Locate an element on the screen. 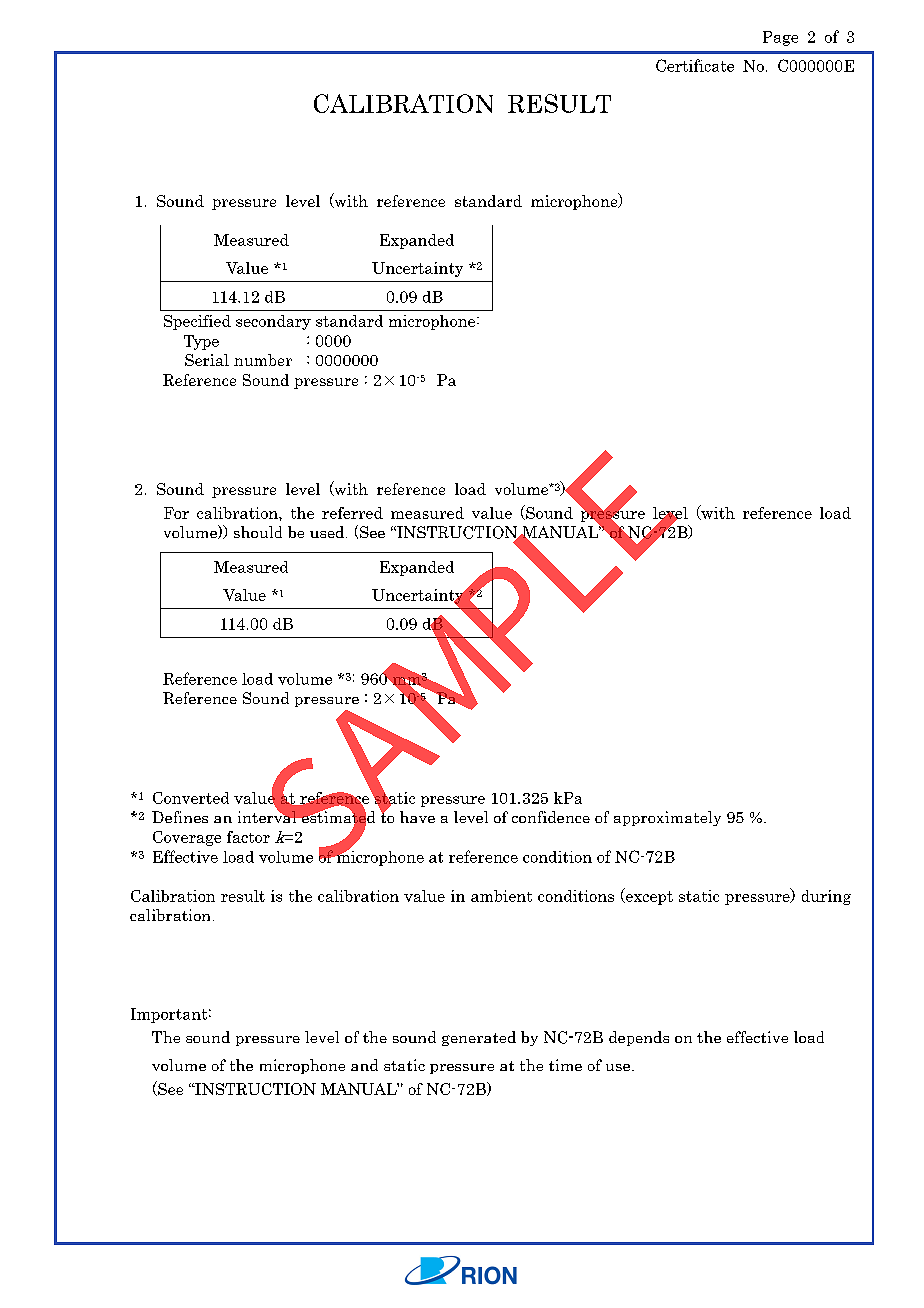 The width and height of the screenshot is (924, 1308). depends is located at coordinates (639, 1038).
